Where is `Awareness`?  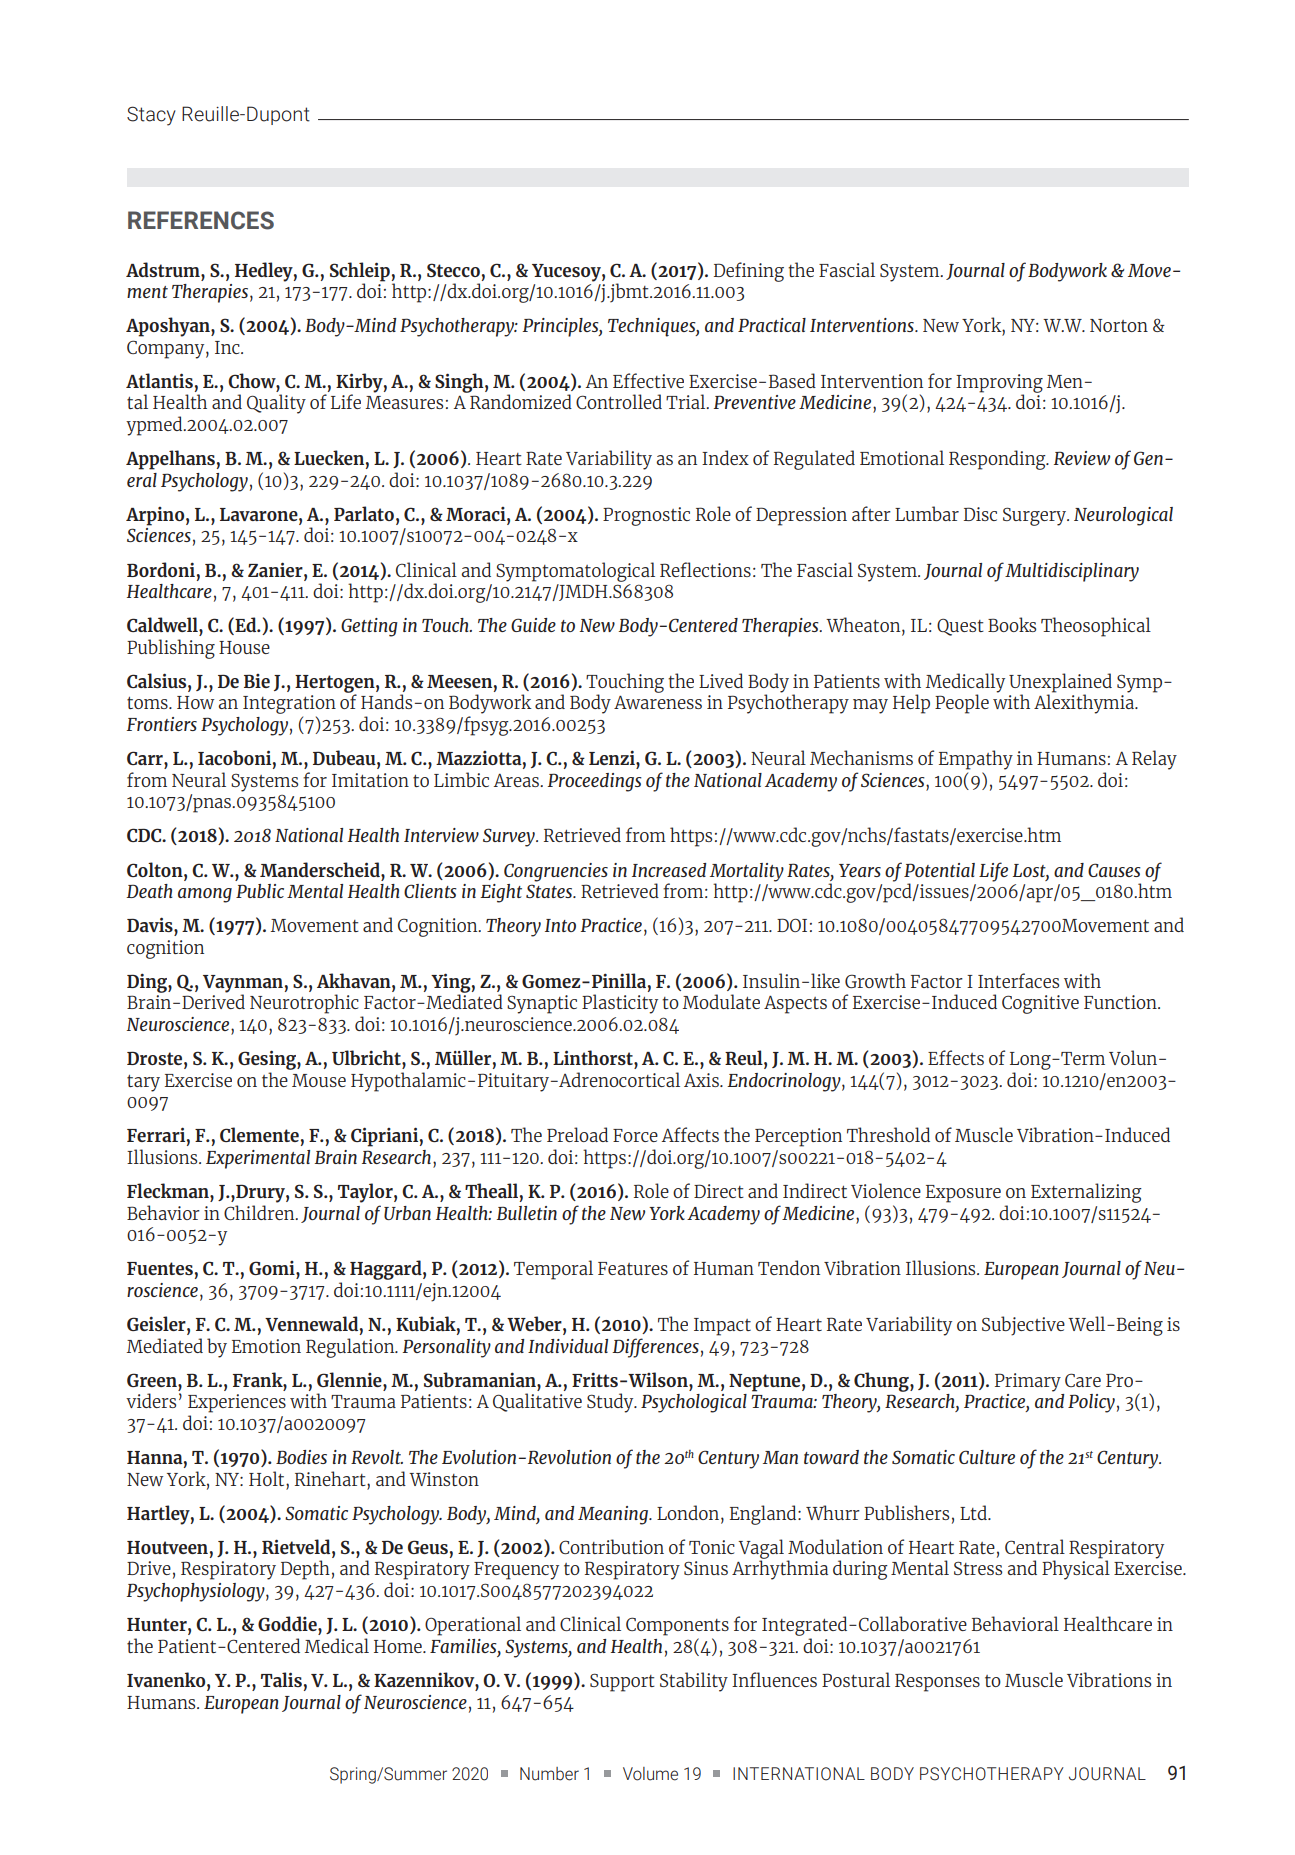 Awareness is located at coordinates (658, 702).
